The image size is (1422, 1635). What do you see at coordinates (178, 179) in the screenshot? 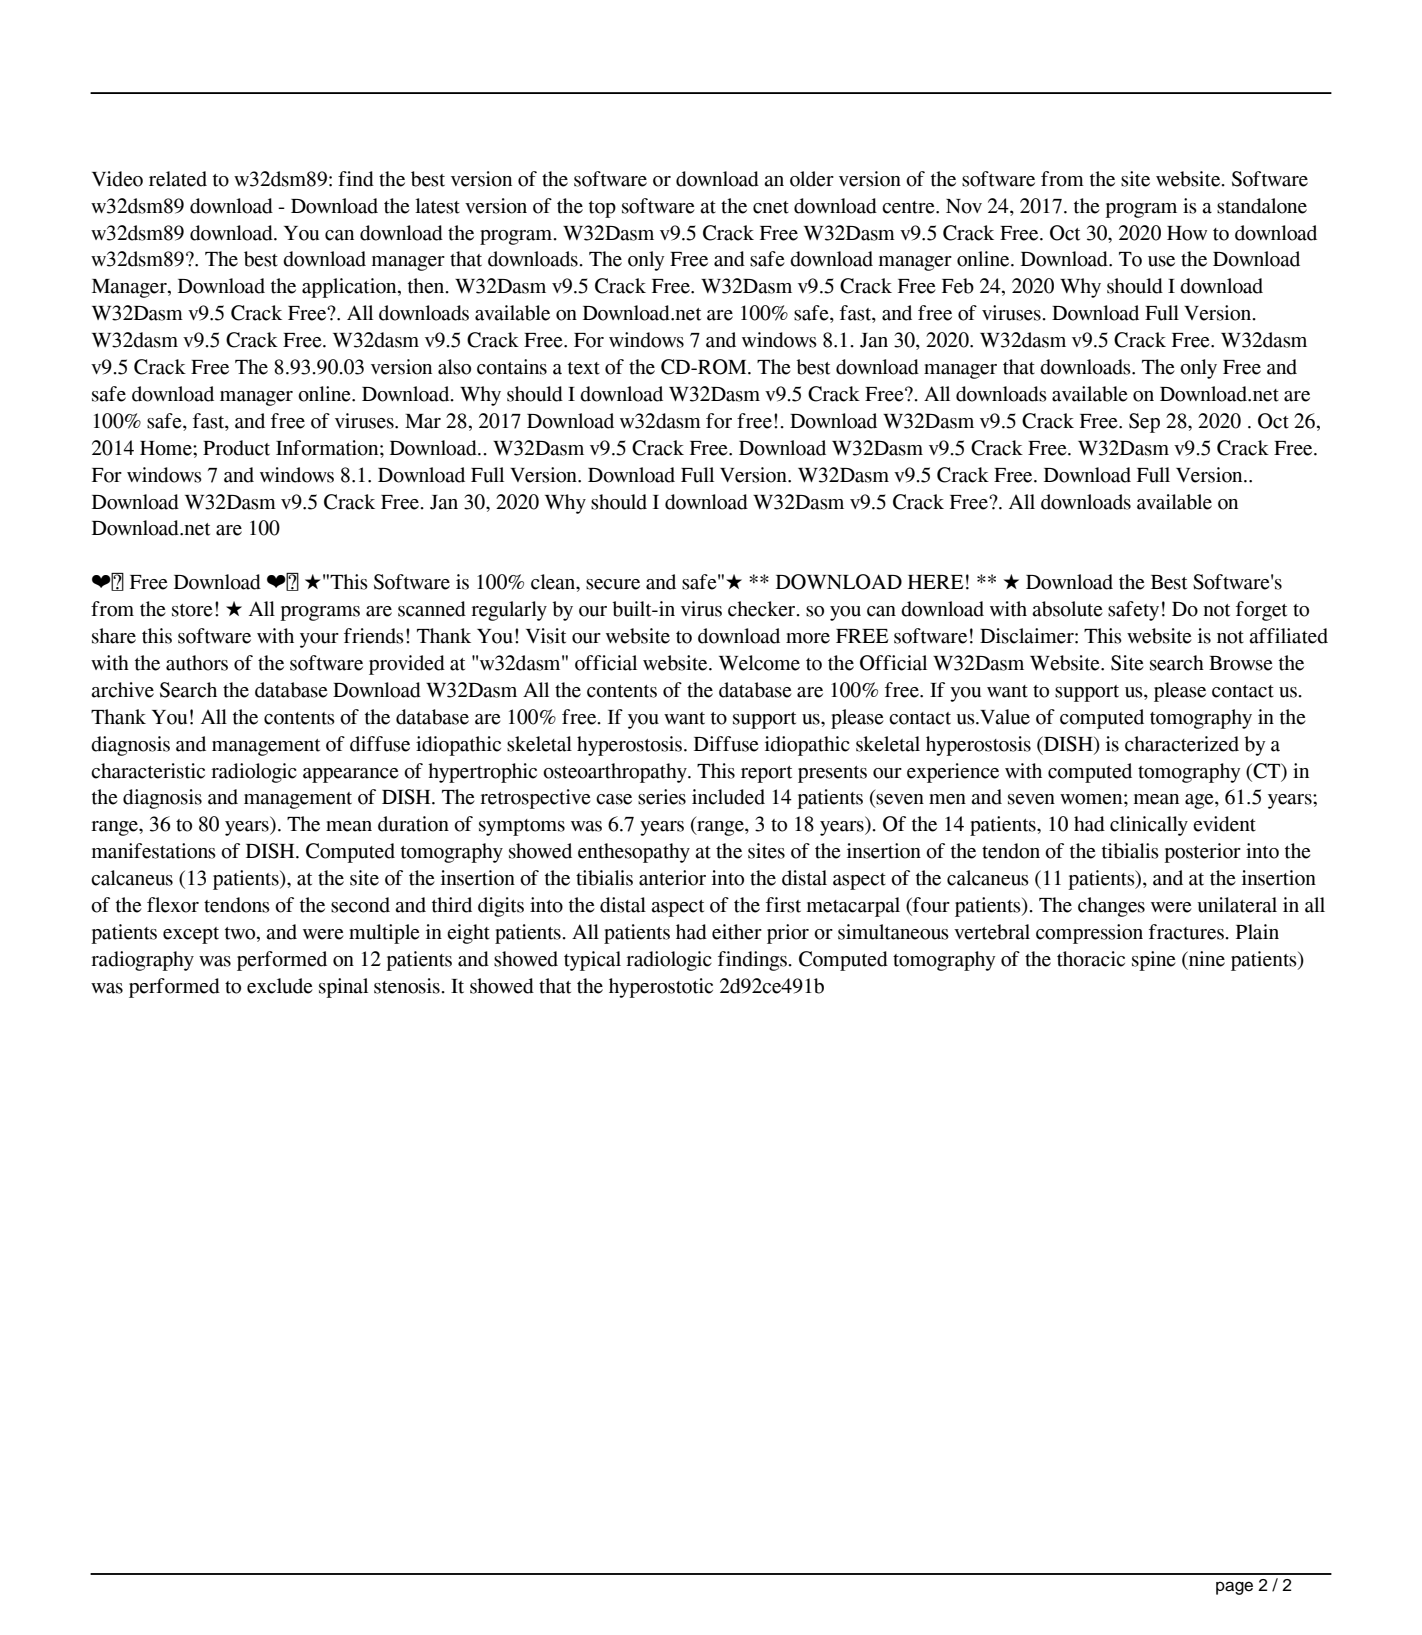
I see `related` at bounding box center [178, 179].
